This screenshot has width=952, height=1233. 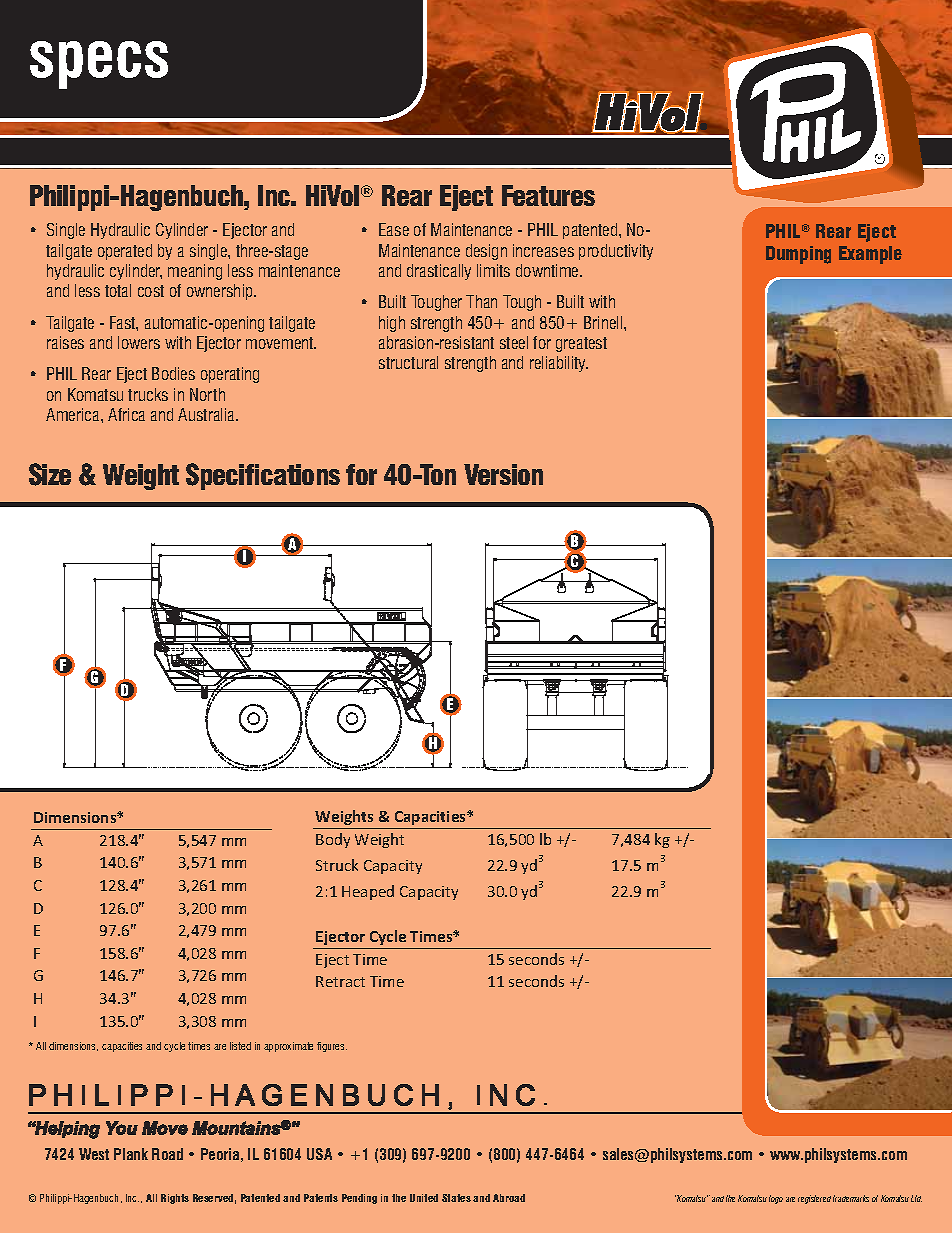 I want to click on specs, so click(x=99, y=65).
